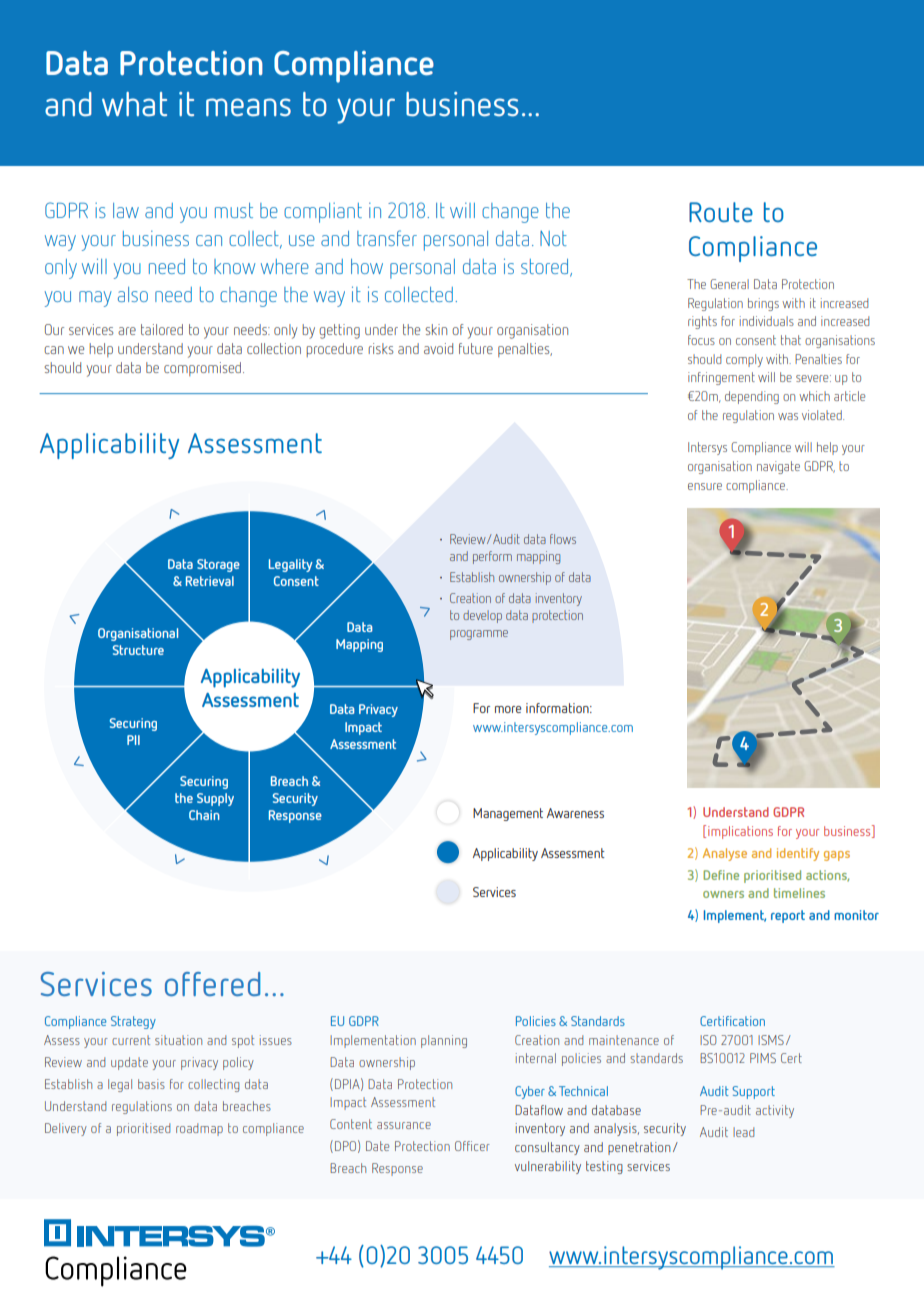  What do you see at coordinates (199, 1129) in the screenshot?
I see `roadmap` at bounding box center [199, 1129].
